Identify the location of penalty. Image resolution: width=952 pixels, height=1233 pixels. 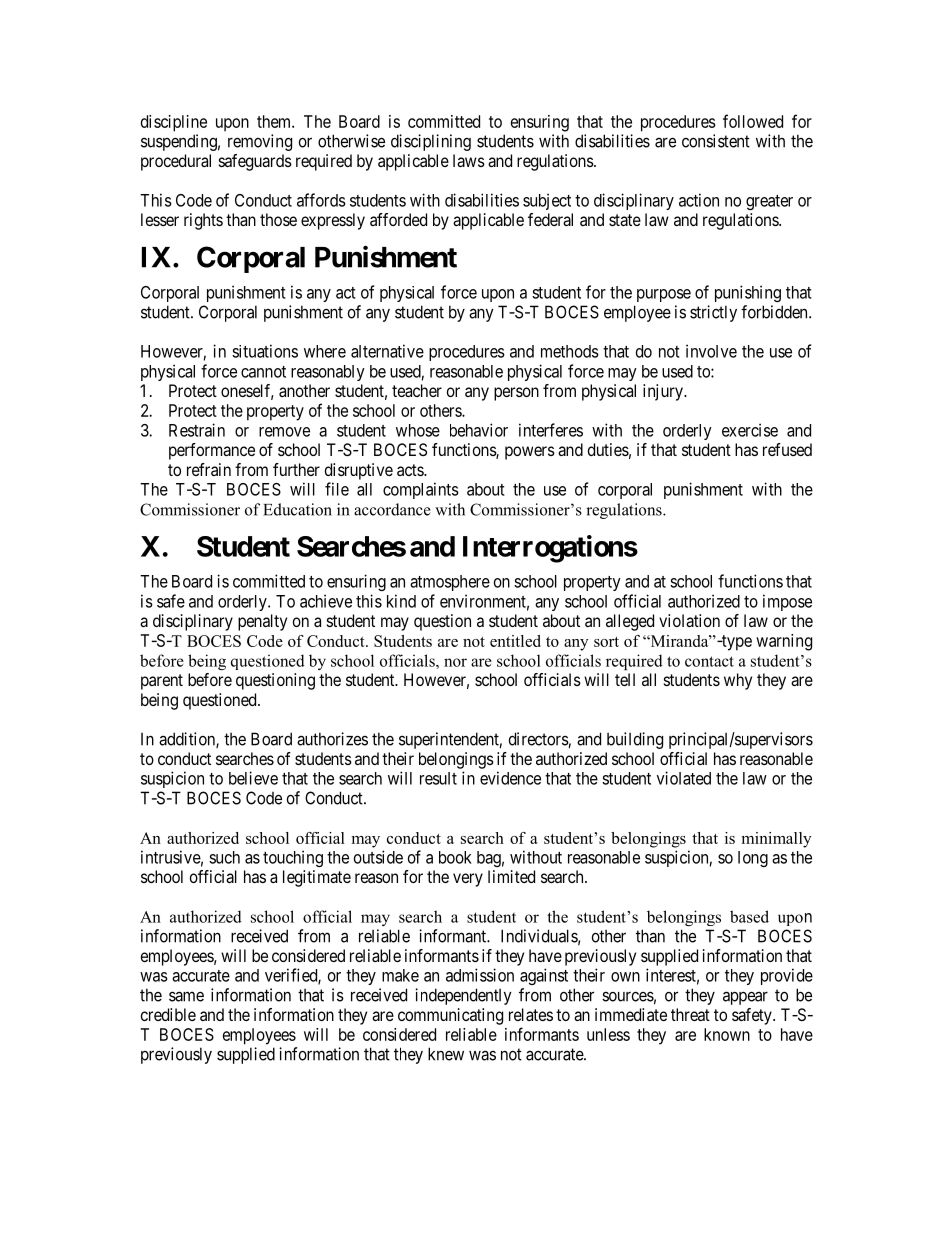
(262, 622).
